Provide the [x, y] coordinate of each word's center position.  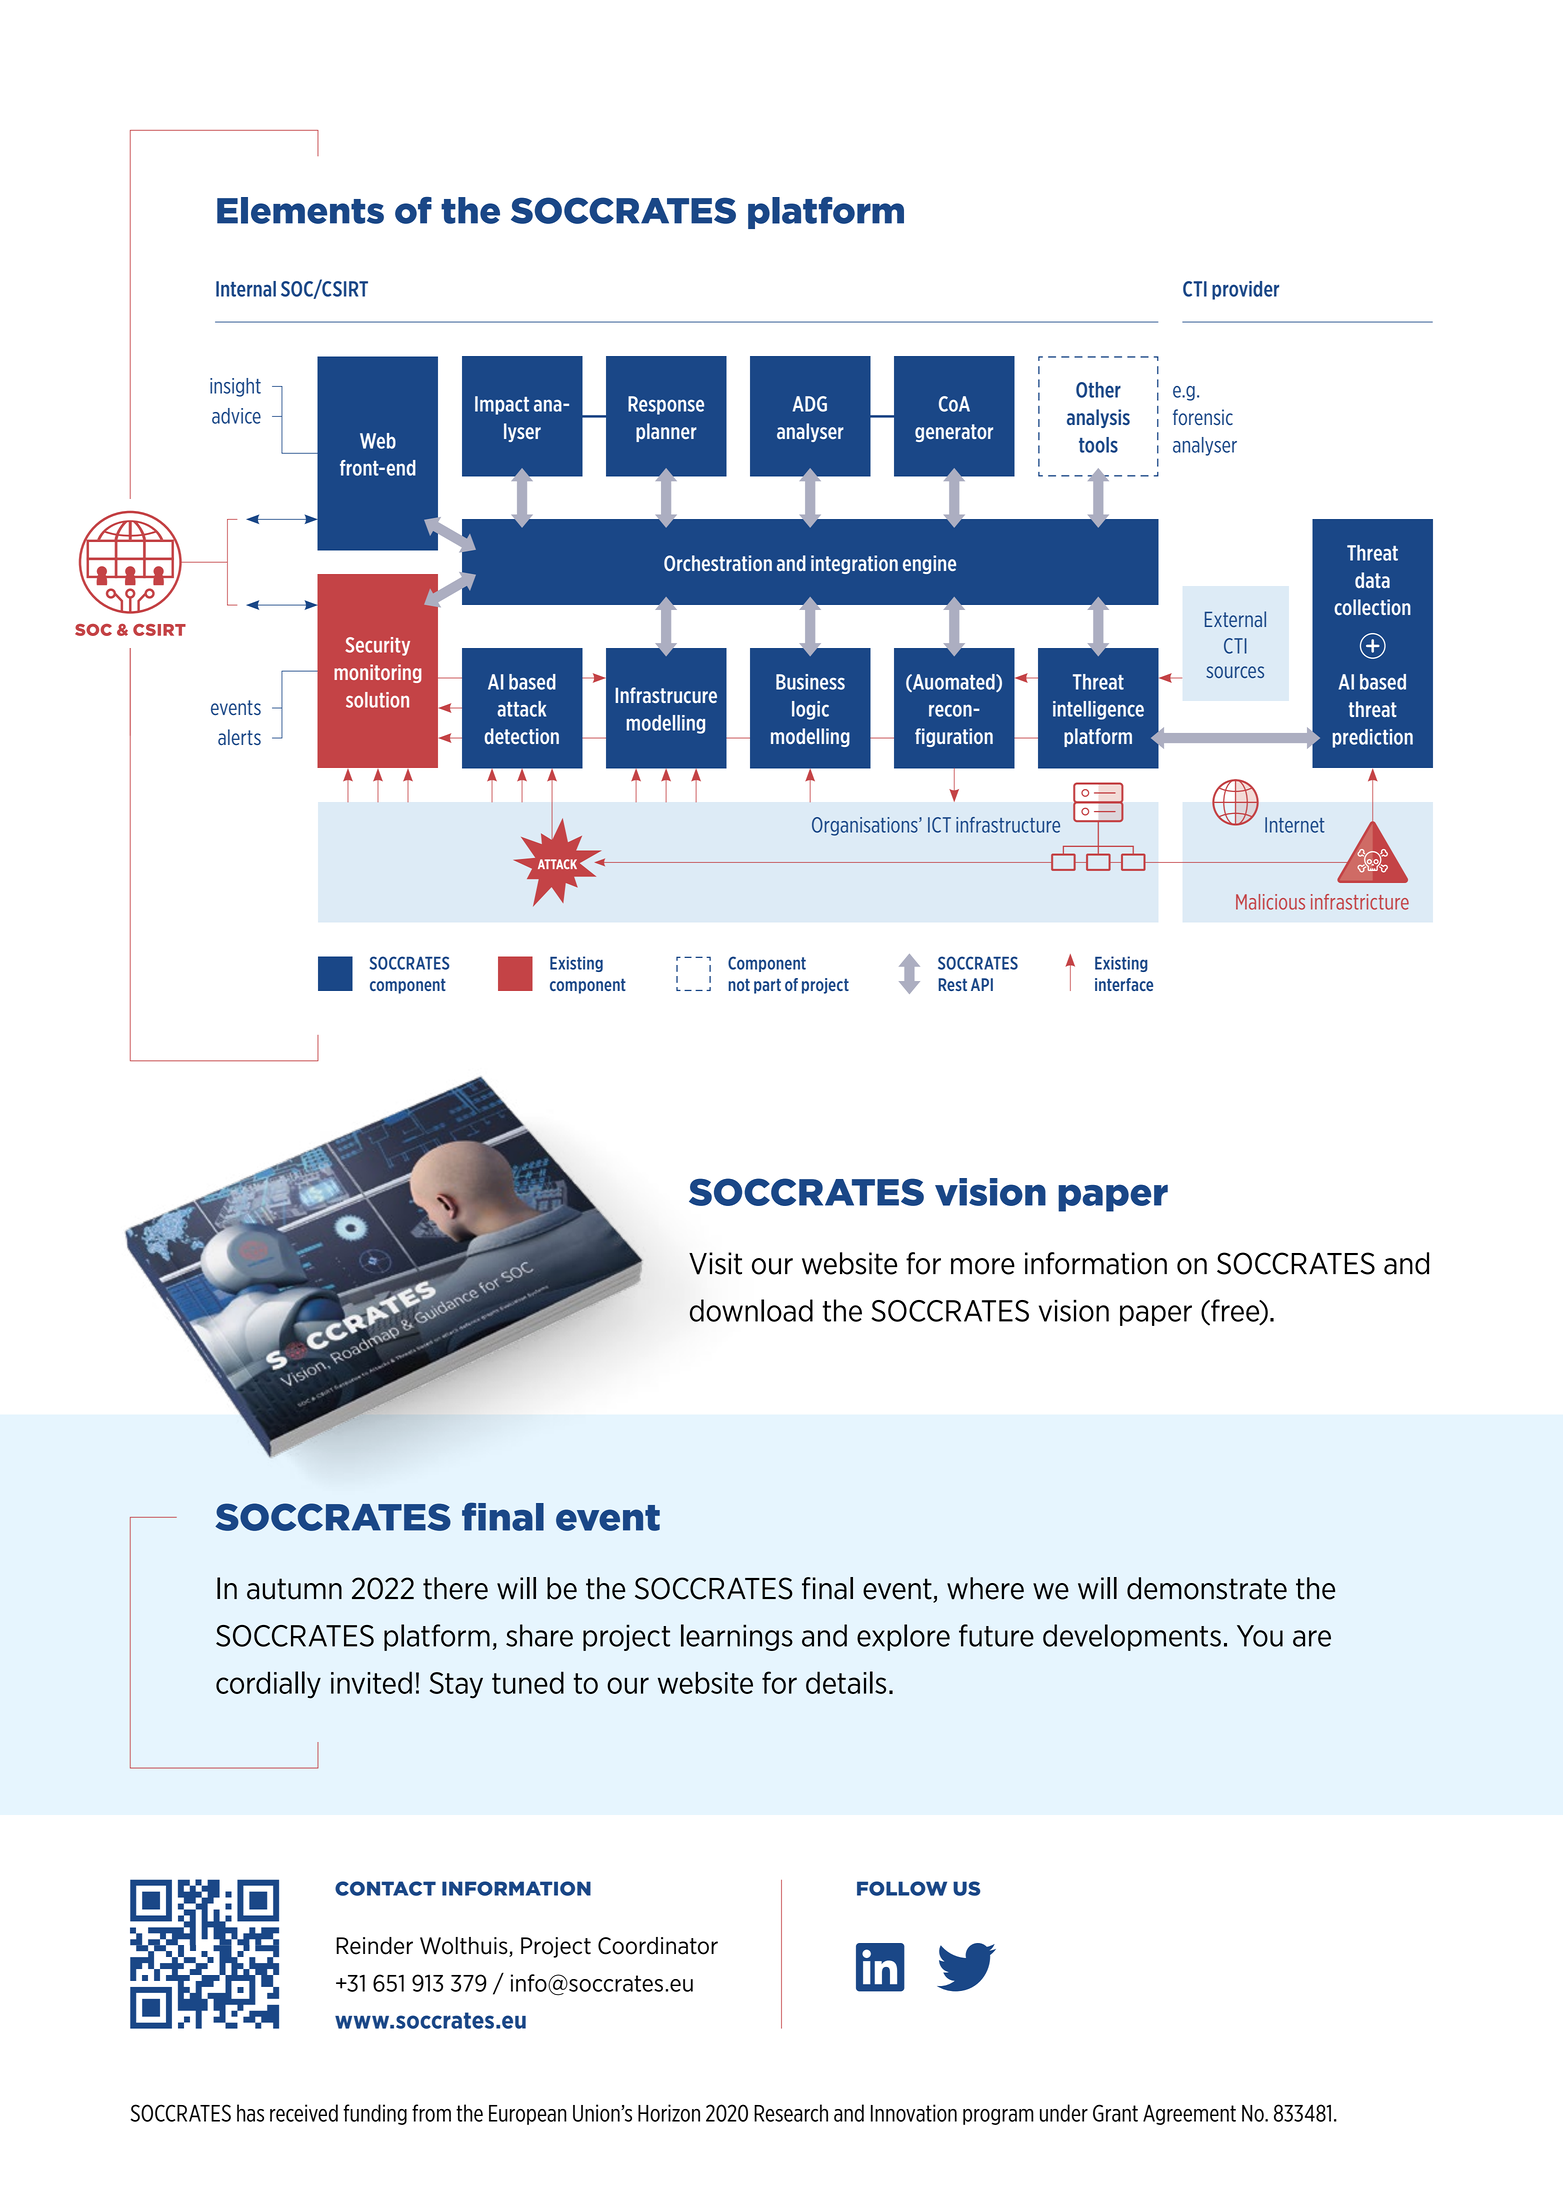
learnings [737, 1637]
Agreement [1189, 2115]
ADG [810, 404]
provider [1245, 290]
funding [375, 2114]
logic [810, 710]
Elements [300, 210]
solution [377, 700]
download [751, 1310]
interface [1124, 984]
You [1260, 1636]
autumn [294, 1589]
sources [1235, 672]
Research [791, 2113]
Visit [715, 1263]
